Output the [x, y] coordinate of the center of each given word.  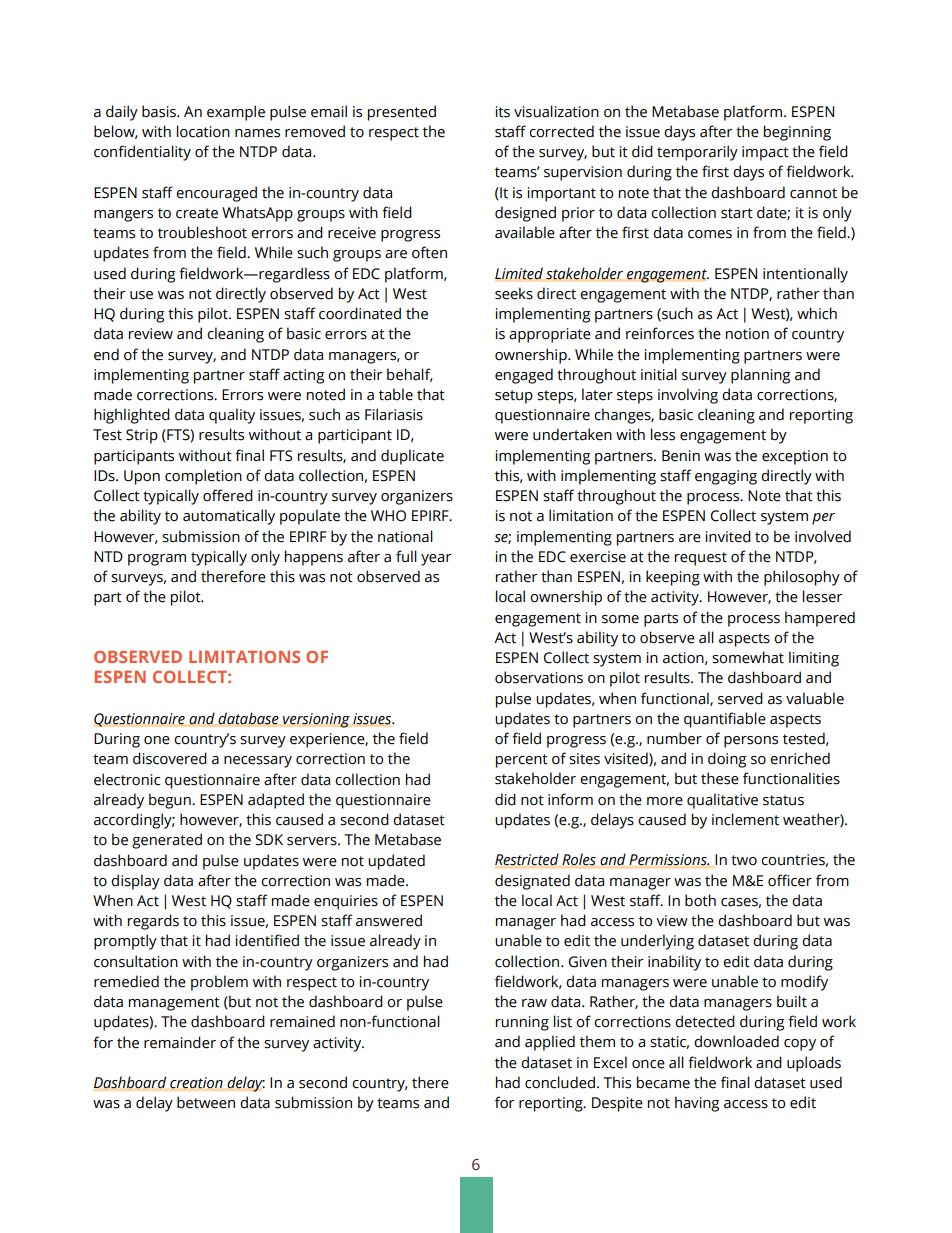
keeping [673, 578]
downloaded [736, 1041]
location [203, 131]
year [436, 560]
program [157, 560]
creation [196, 1083]
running [522, 1023]
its [503, 112]
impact [765, 153]
